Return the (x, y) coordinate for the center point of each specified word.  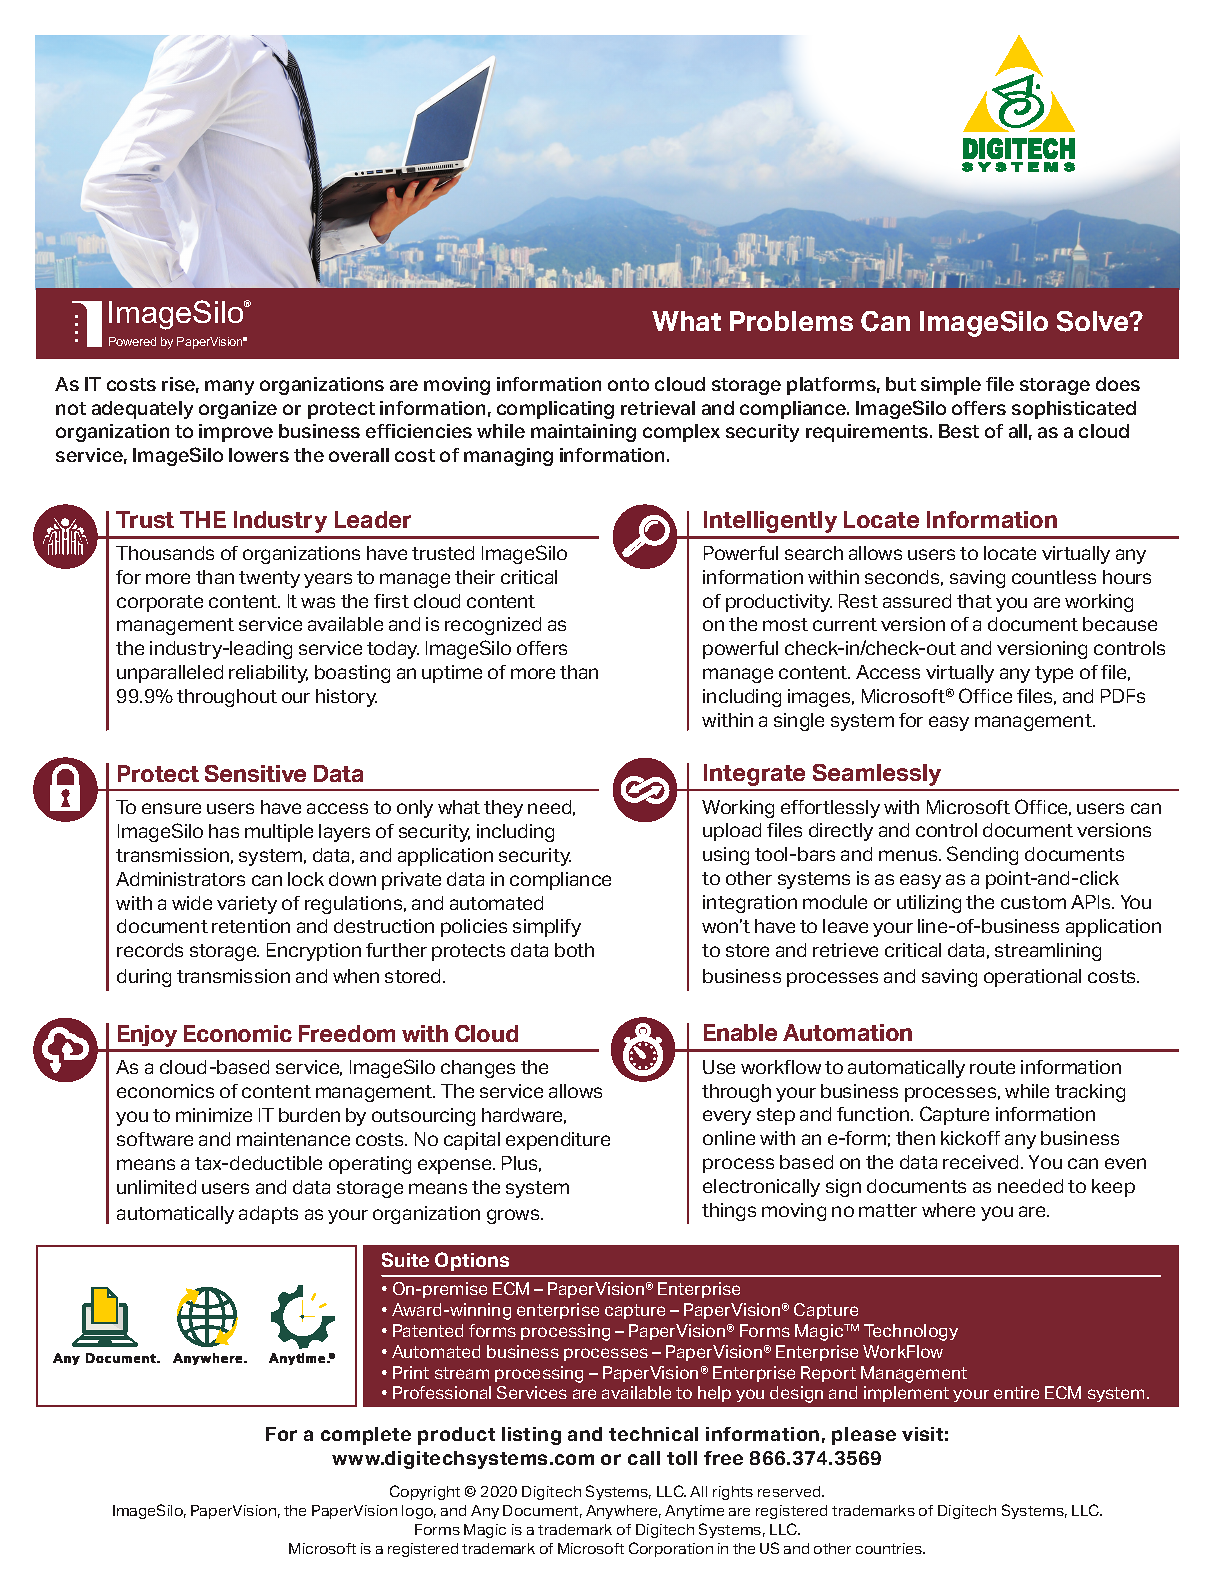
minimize (214, 1115)
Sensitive (255, 773)
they (503, 809)
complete (366, 1436)
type (1054, 674)
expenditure (558, 1141)
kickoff (970, 1138)
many (229, 387)
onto (628, 384)
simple (951, 386)
